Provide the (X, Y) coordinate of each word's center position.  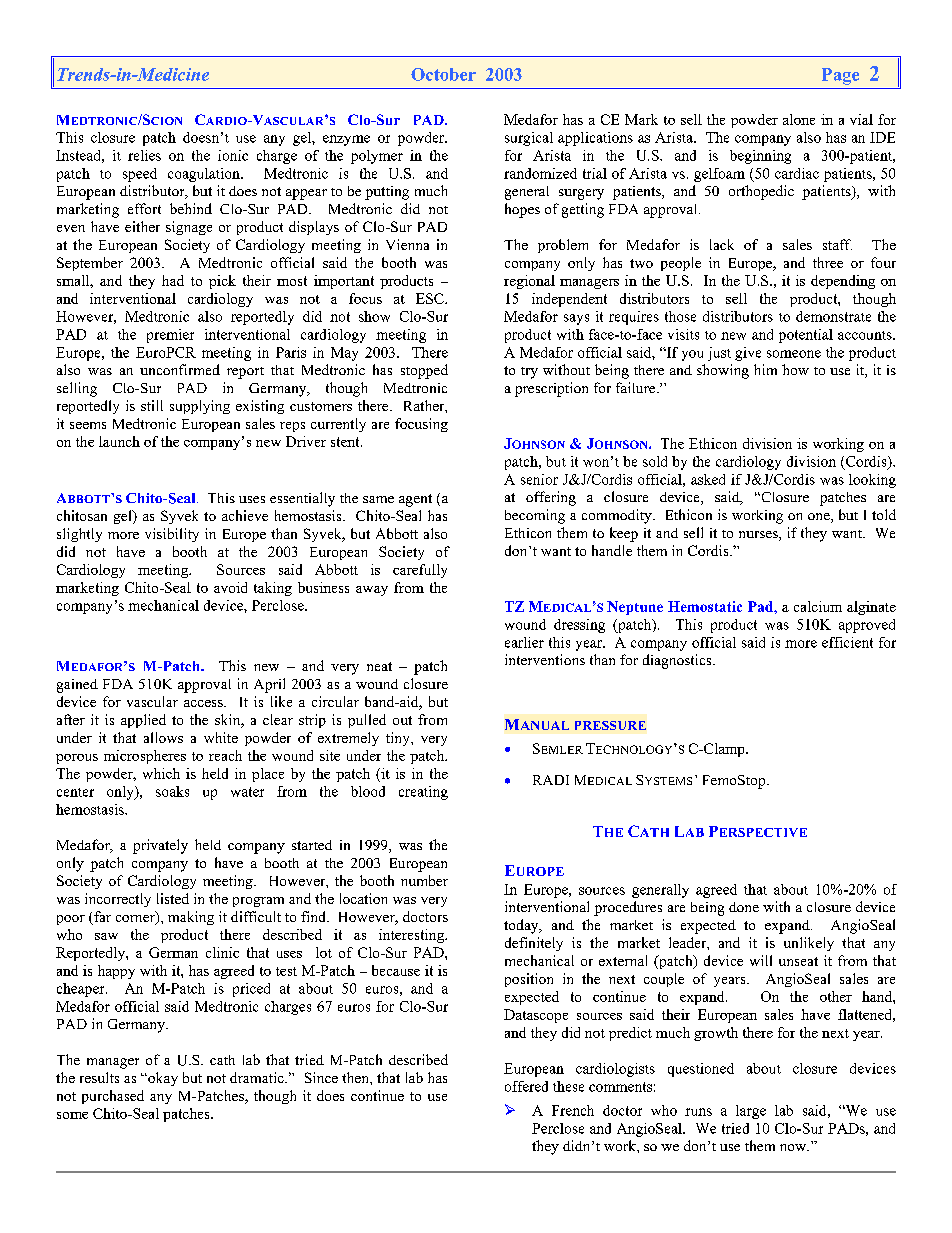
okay (162, 1079)
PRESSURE (610, 725)
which (161, 773)
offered (526, 1086)
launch (119, 441)
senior (539, 479)
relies (144, 155)
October (443, 74)
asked (708, 479)
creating (423, 793)
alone (799, 119)
